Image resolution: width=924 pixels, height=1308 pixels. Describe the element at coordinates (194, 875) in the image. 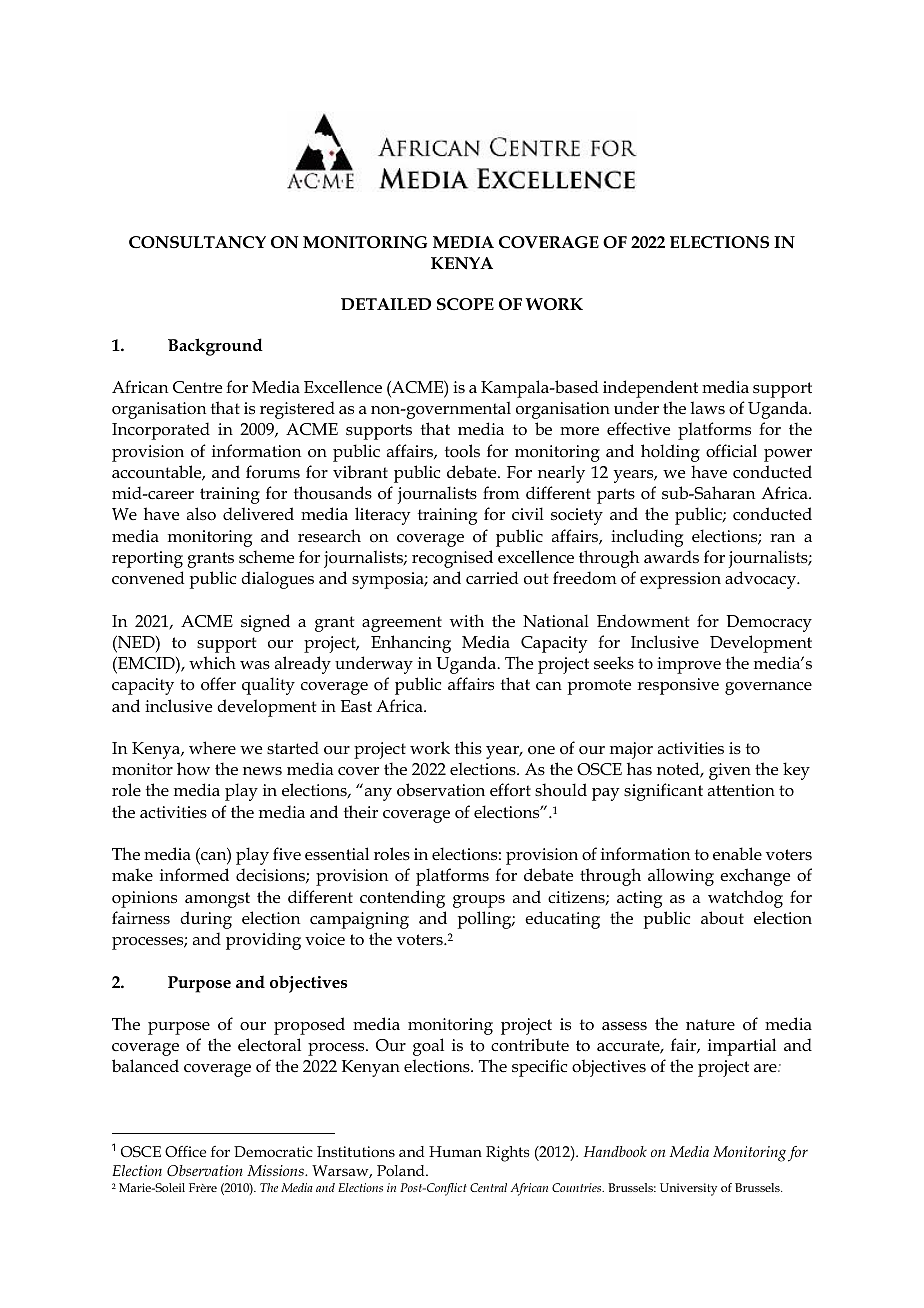

I see `informed` at that location.
